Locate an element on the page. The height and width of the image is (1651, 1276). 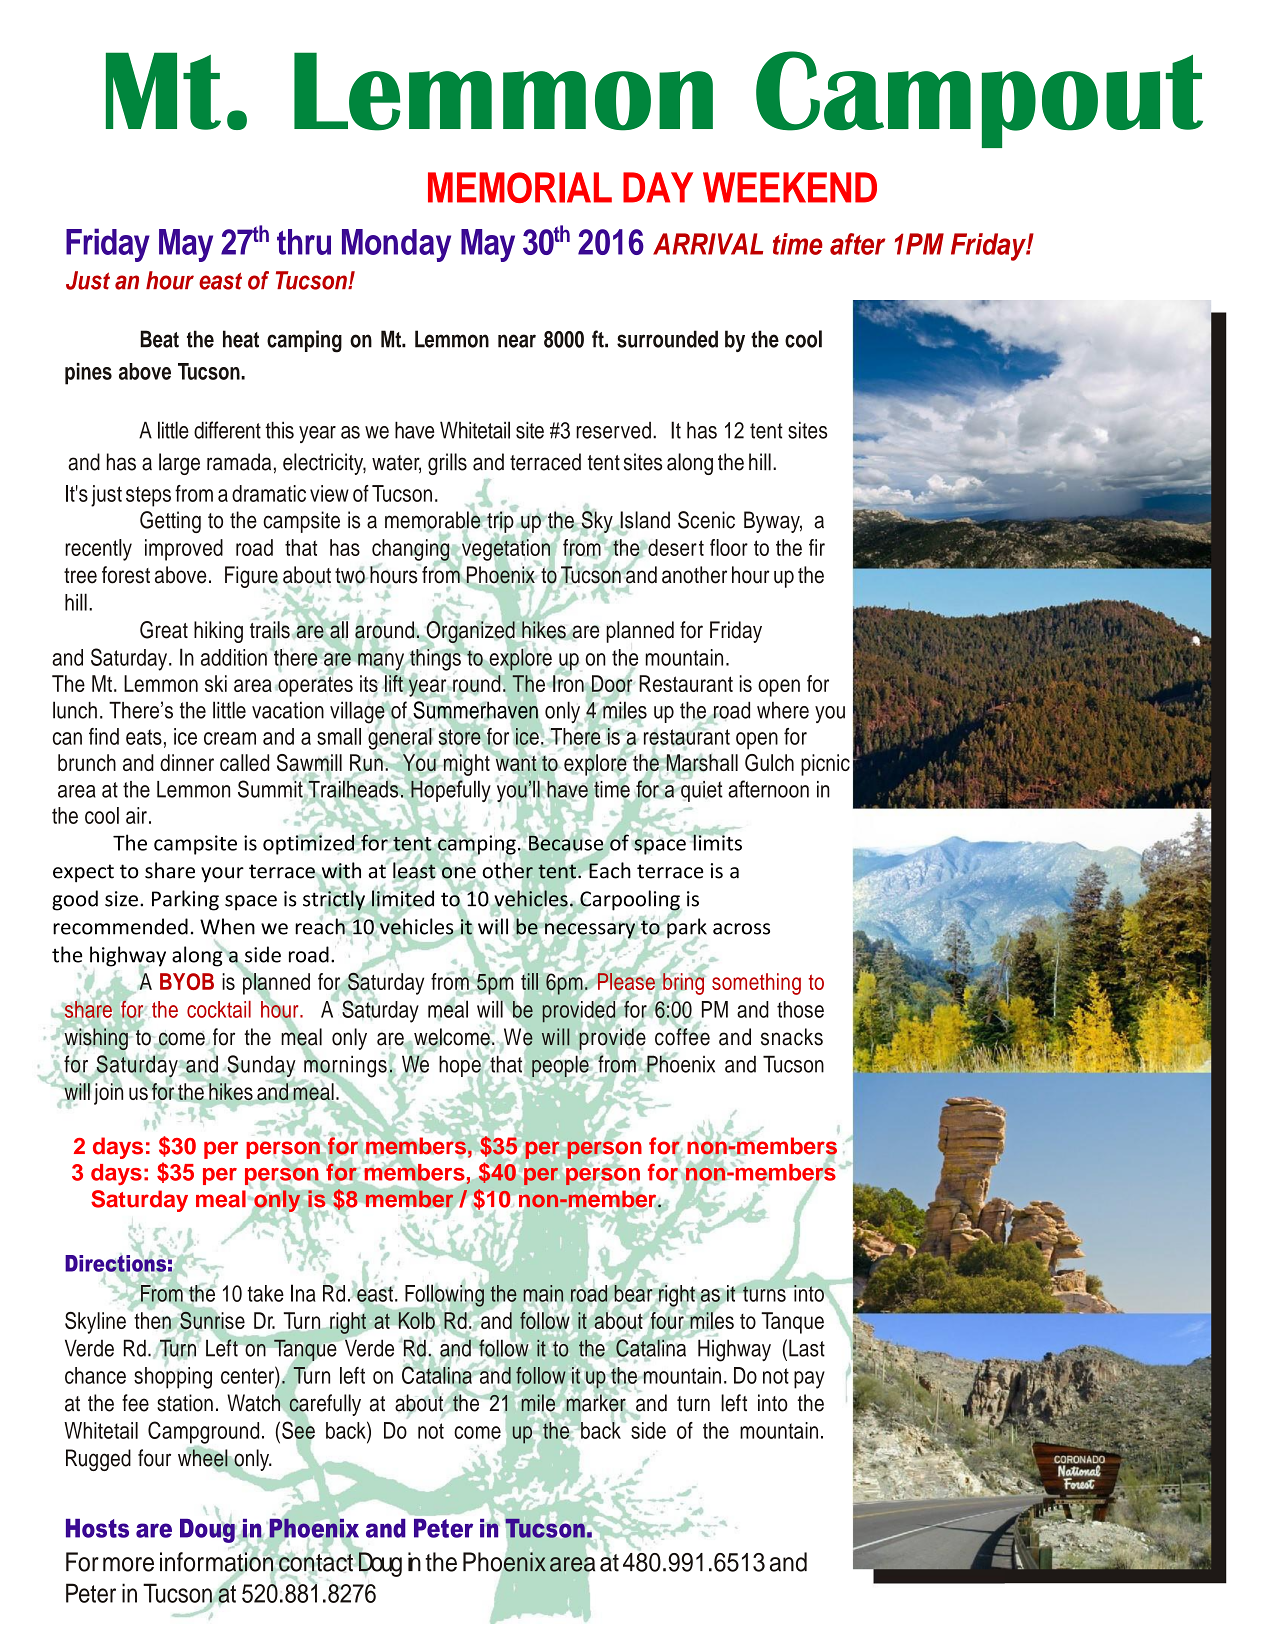
where is located at coordinates (783, 710).
